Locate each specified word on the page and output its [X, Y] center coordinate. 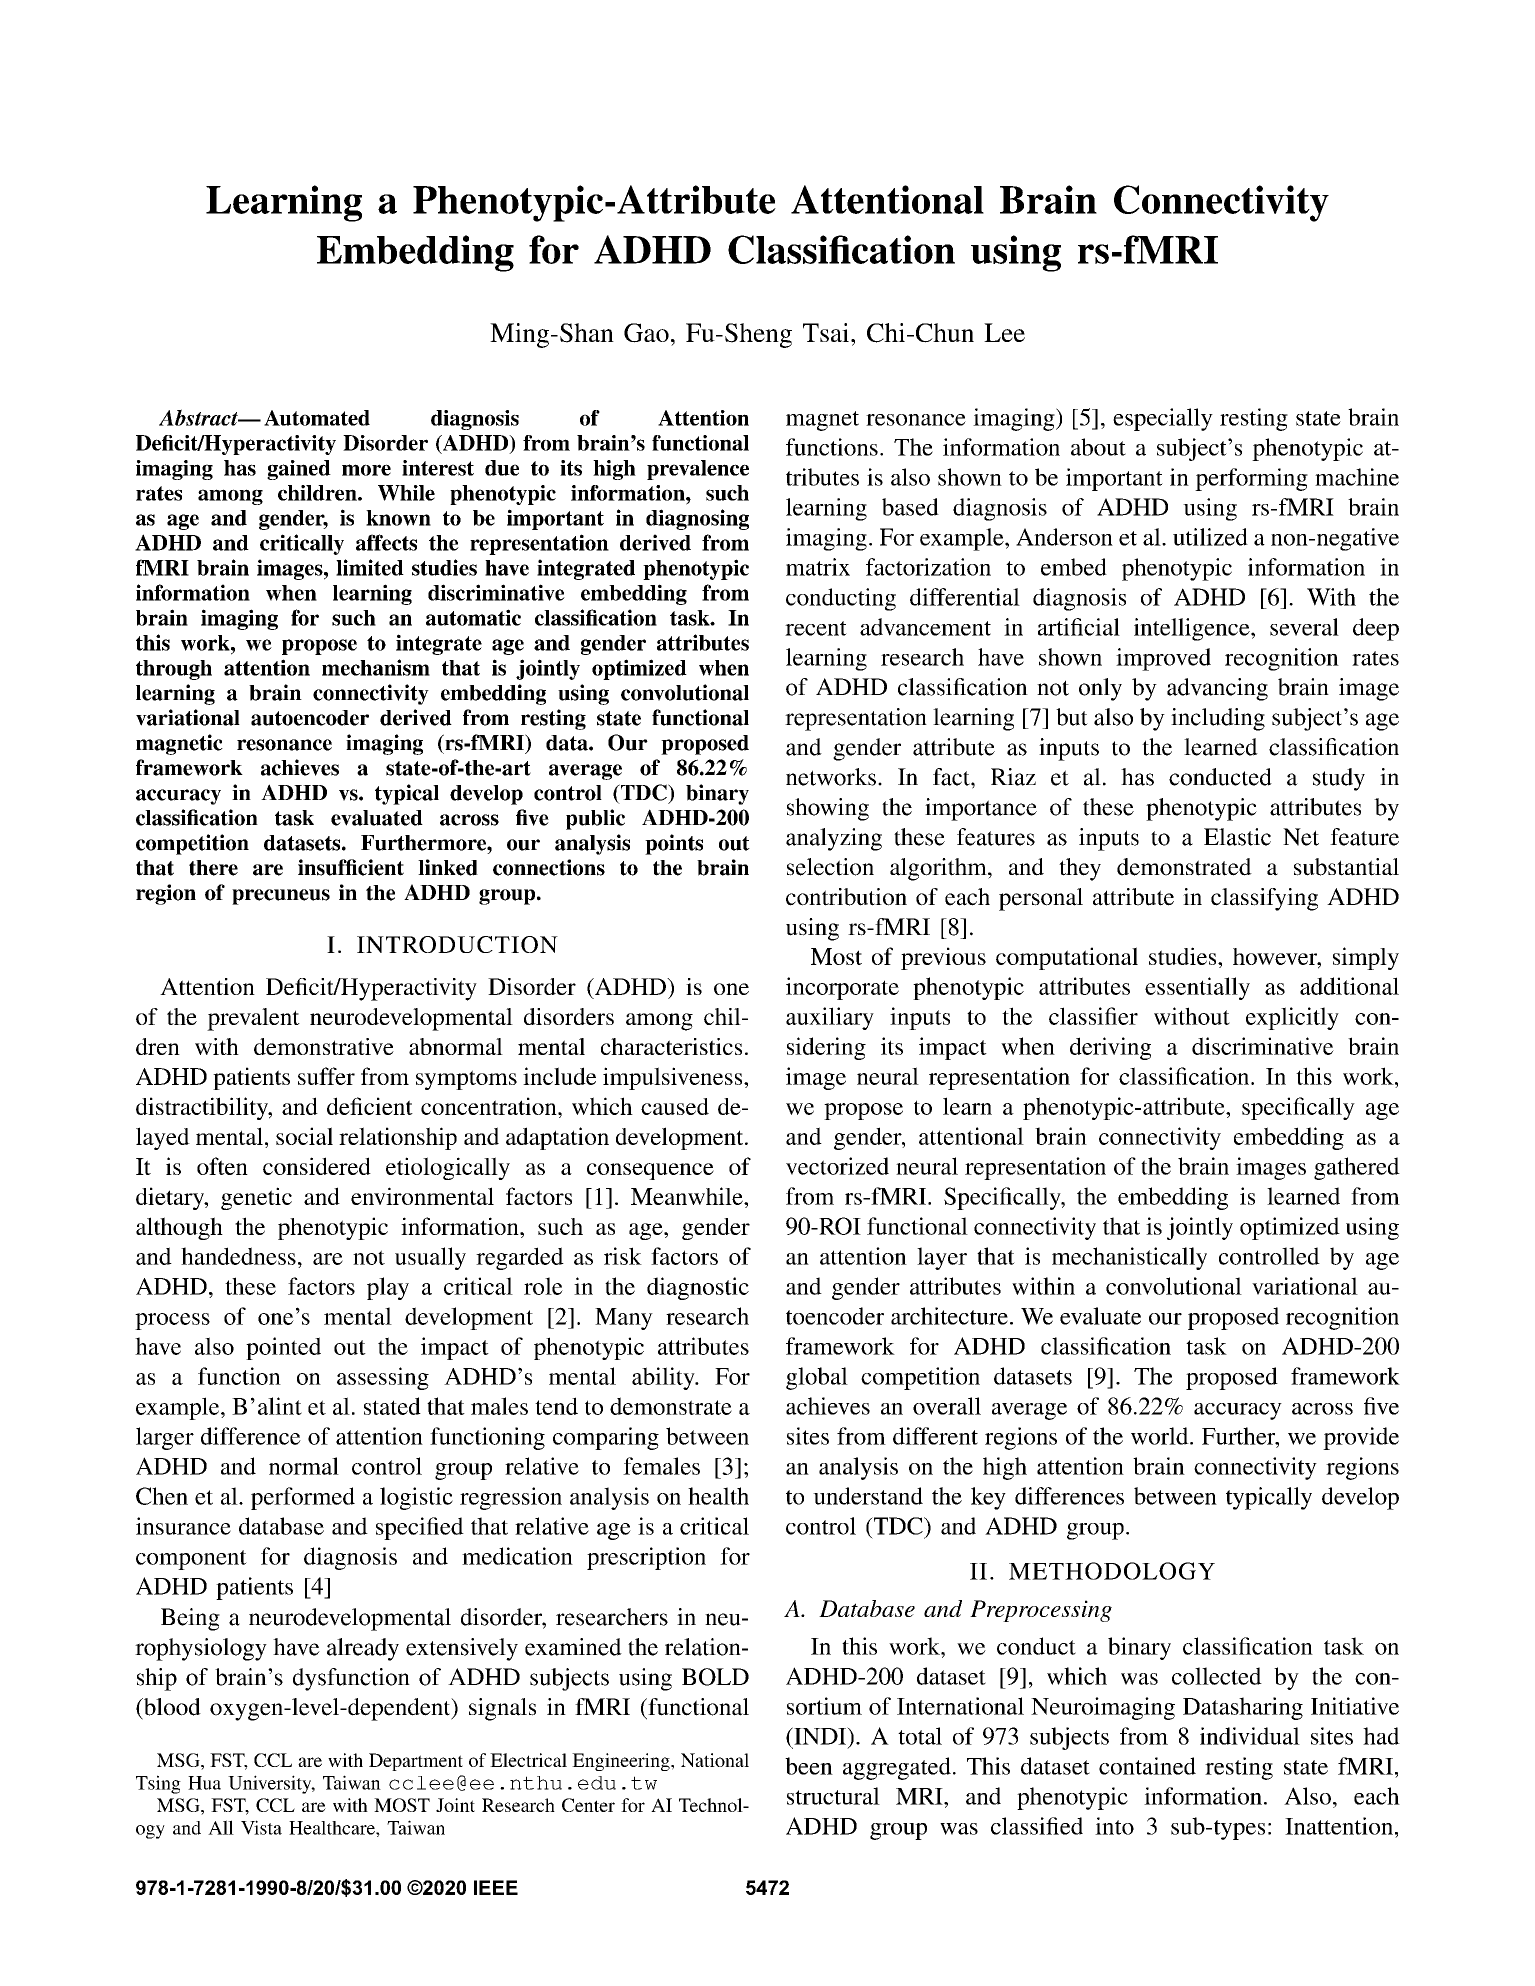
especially [1163, 419]
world [1161, 1436]
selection [830, 867]
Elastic [1237, 837]
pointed [283, 1348]
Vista [261, 1827]
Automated [317, 418]
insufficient [351, 867]
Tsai [827, 332]
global [817, 1378]
